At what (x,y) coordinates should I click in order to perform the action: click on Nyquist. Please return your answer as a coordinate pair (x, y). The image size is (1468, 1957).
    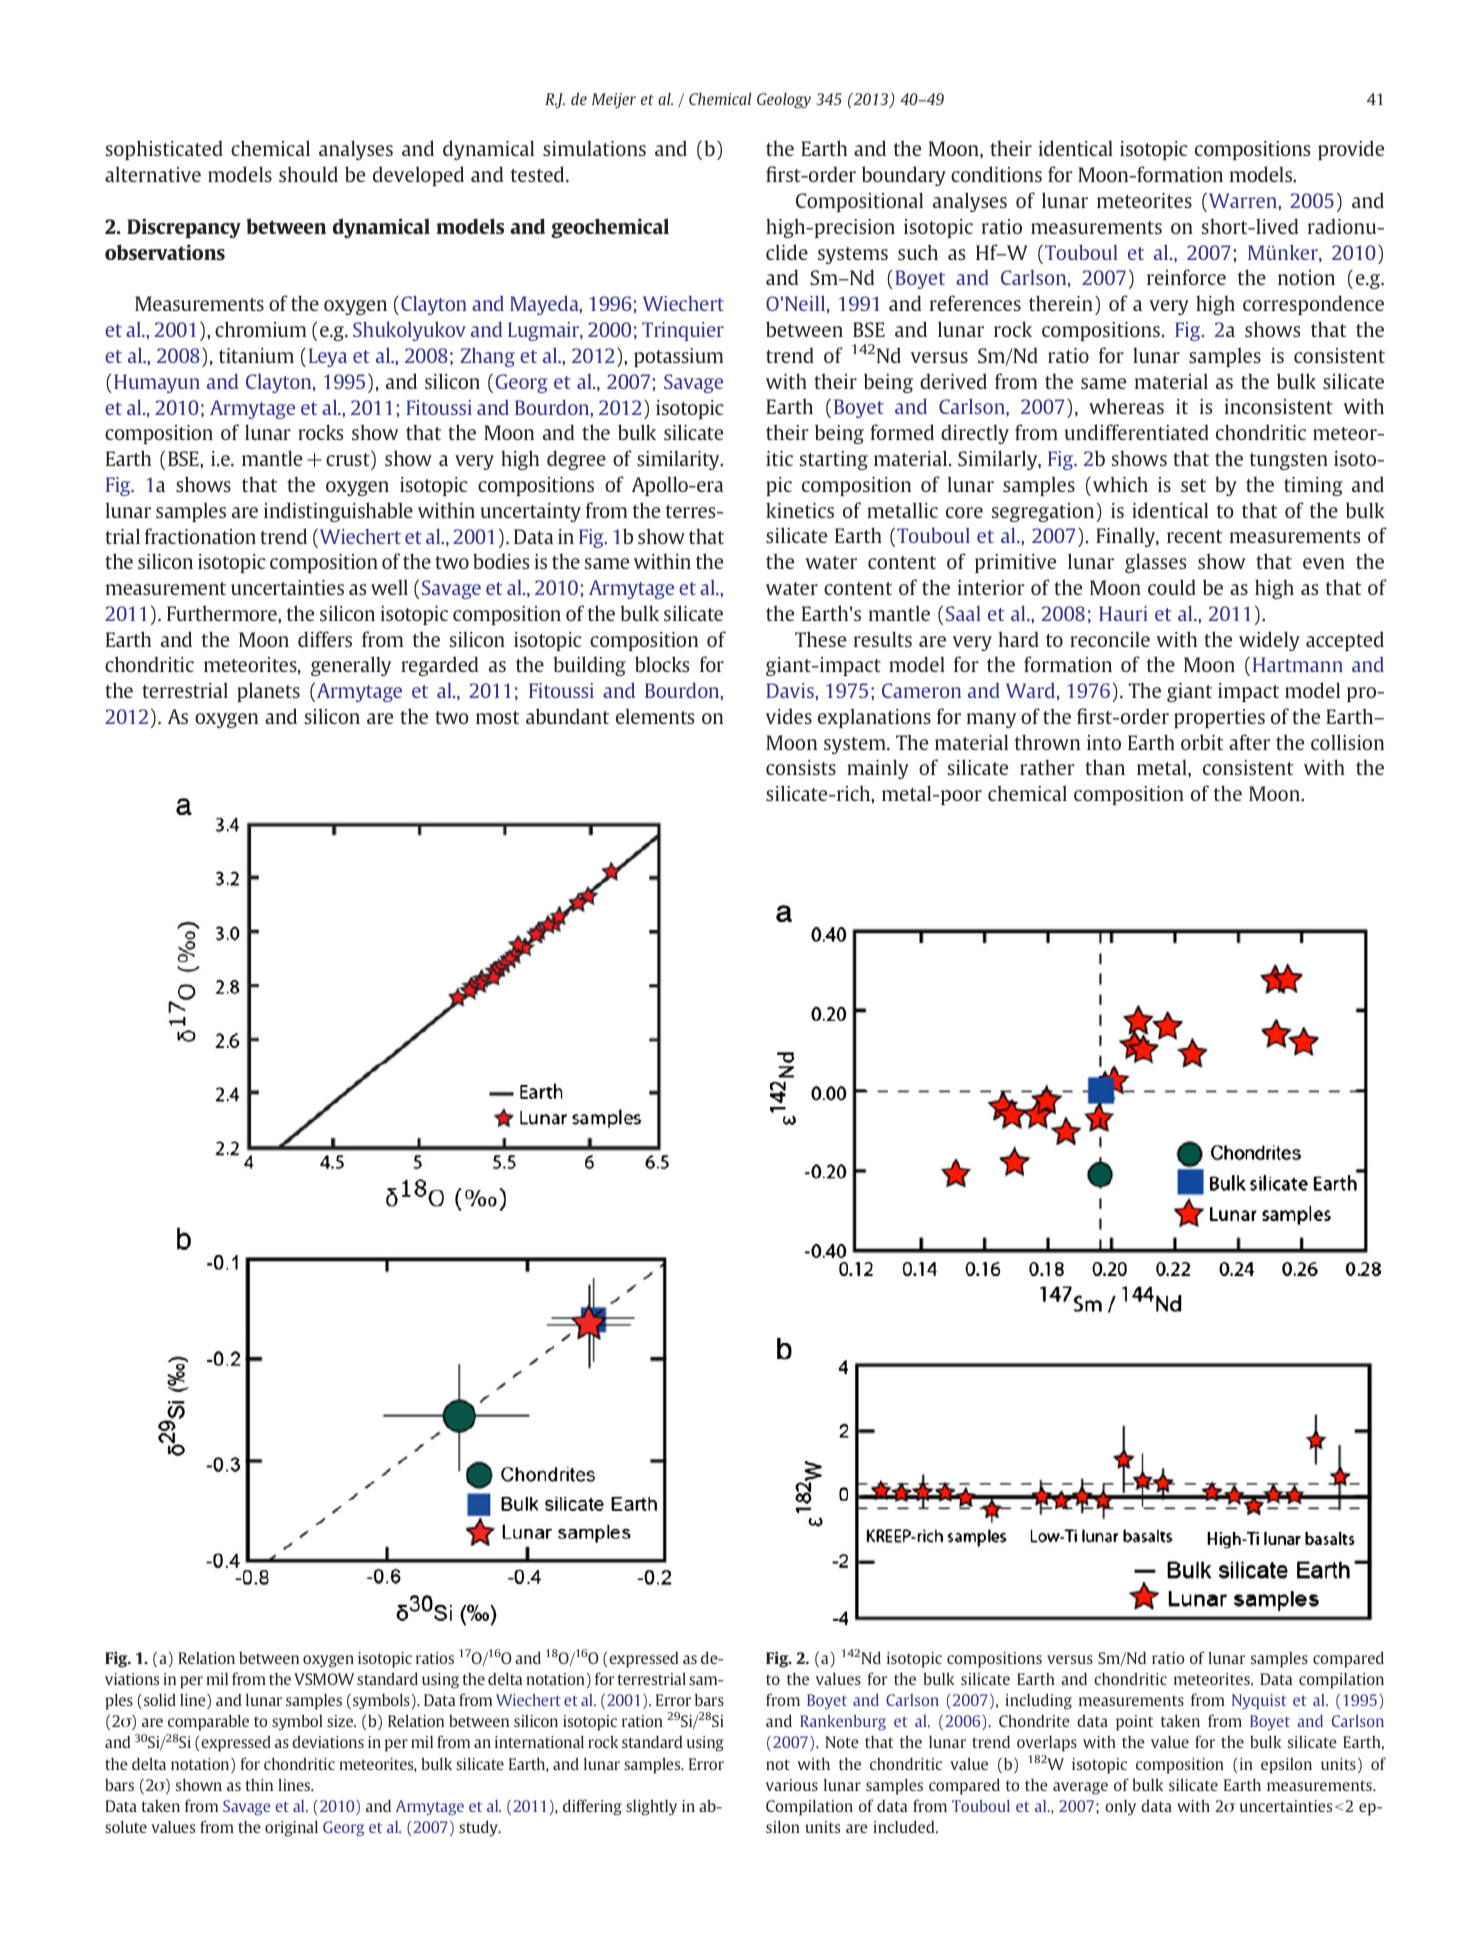
    Looking at the image, I should click on (1259, 1702).
